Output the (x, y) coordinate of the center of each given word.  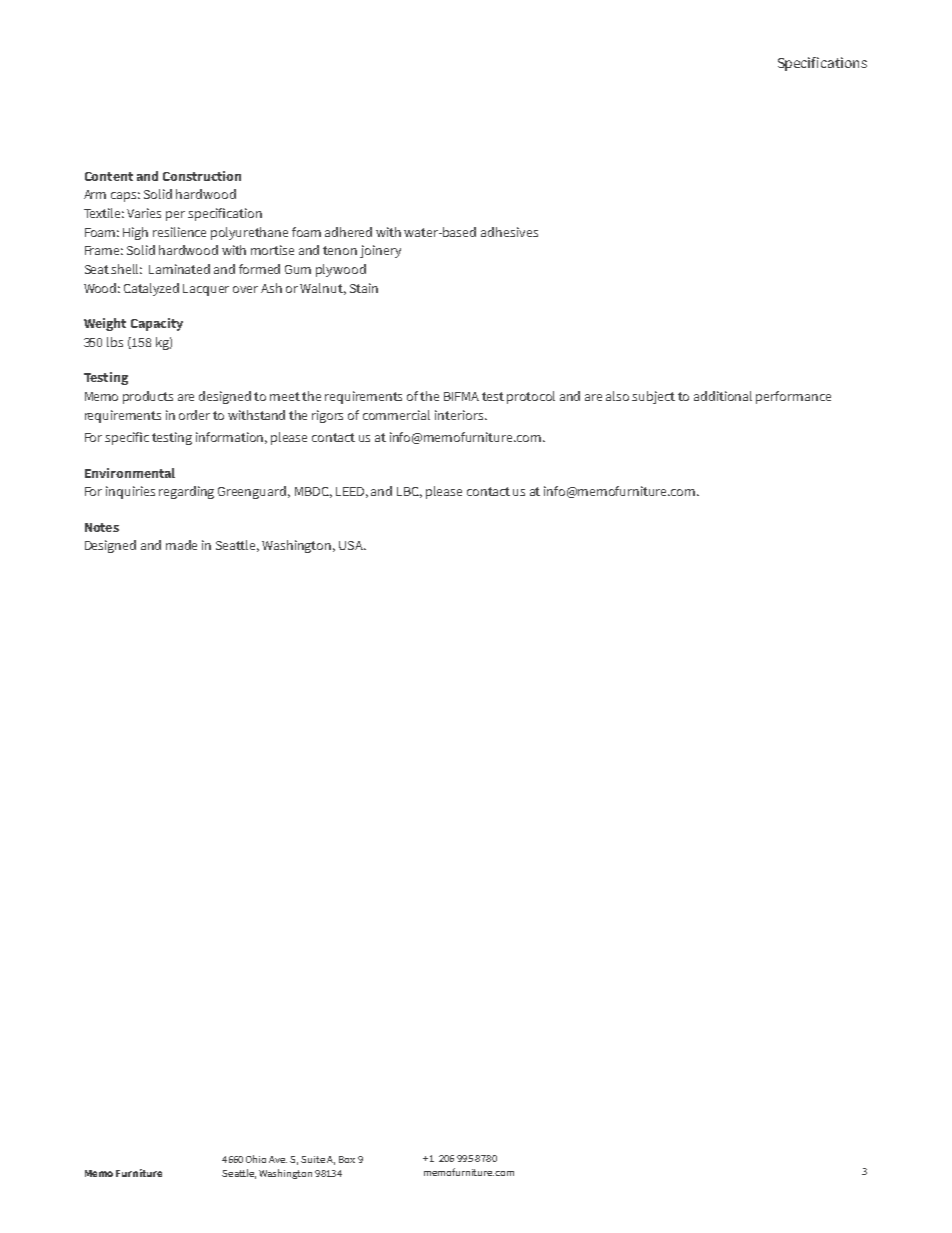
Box (347, 1159)
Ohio (256, 1159)
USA (352, 545)
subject (653, 397)
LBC (409, 492)
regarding (186, 492)
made (181, 545)
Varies (144, 213)
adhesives (509, 232)
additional (723, 396)
